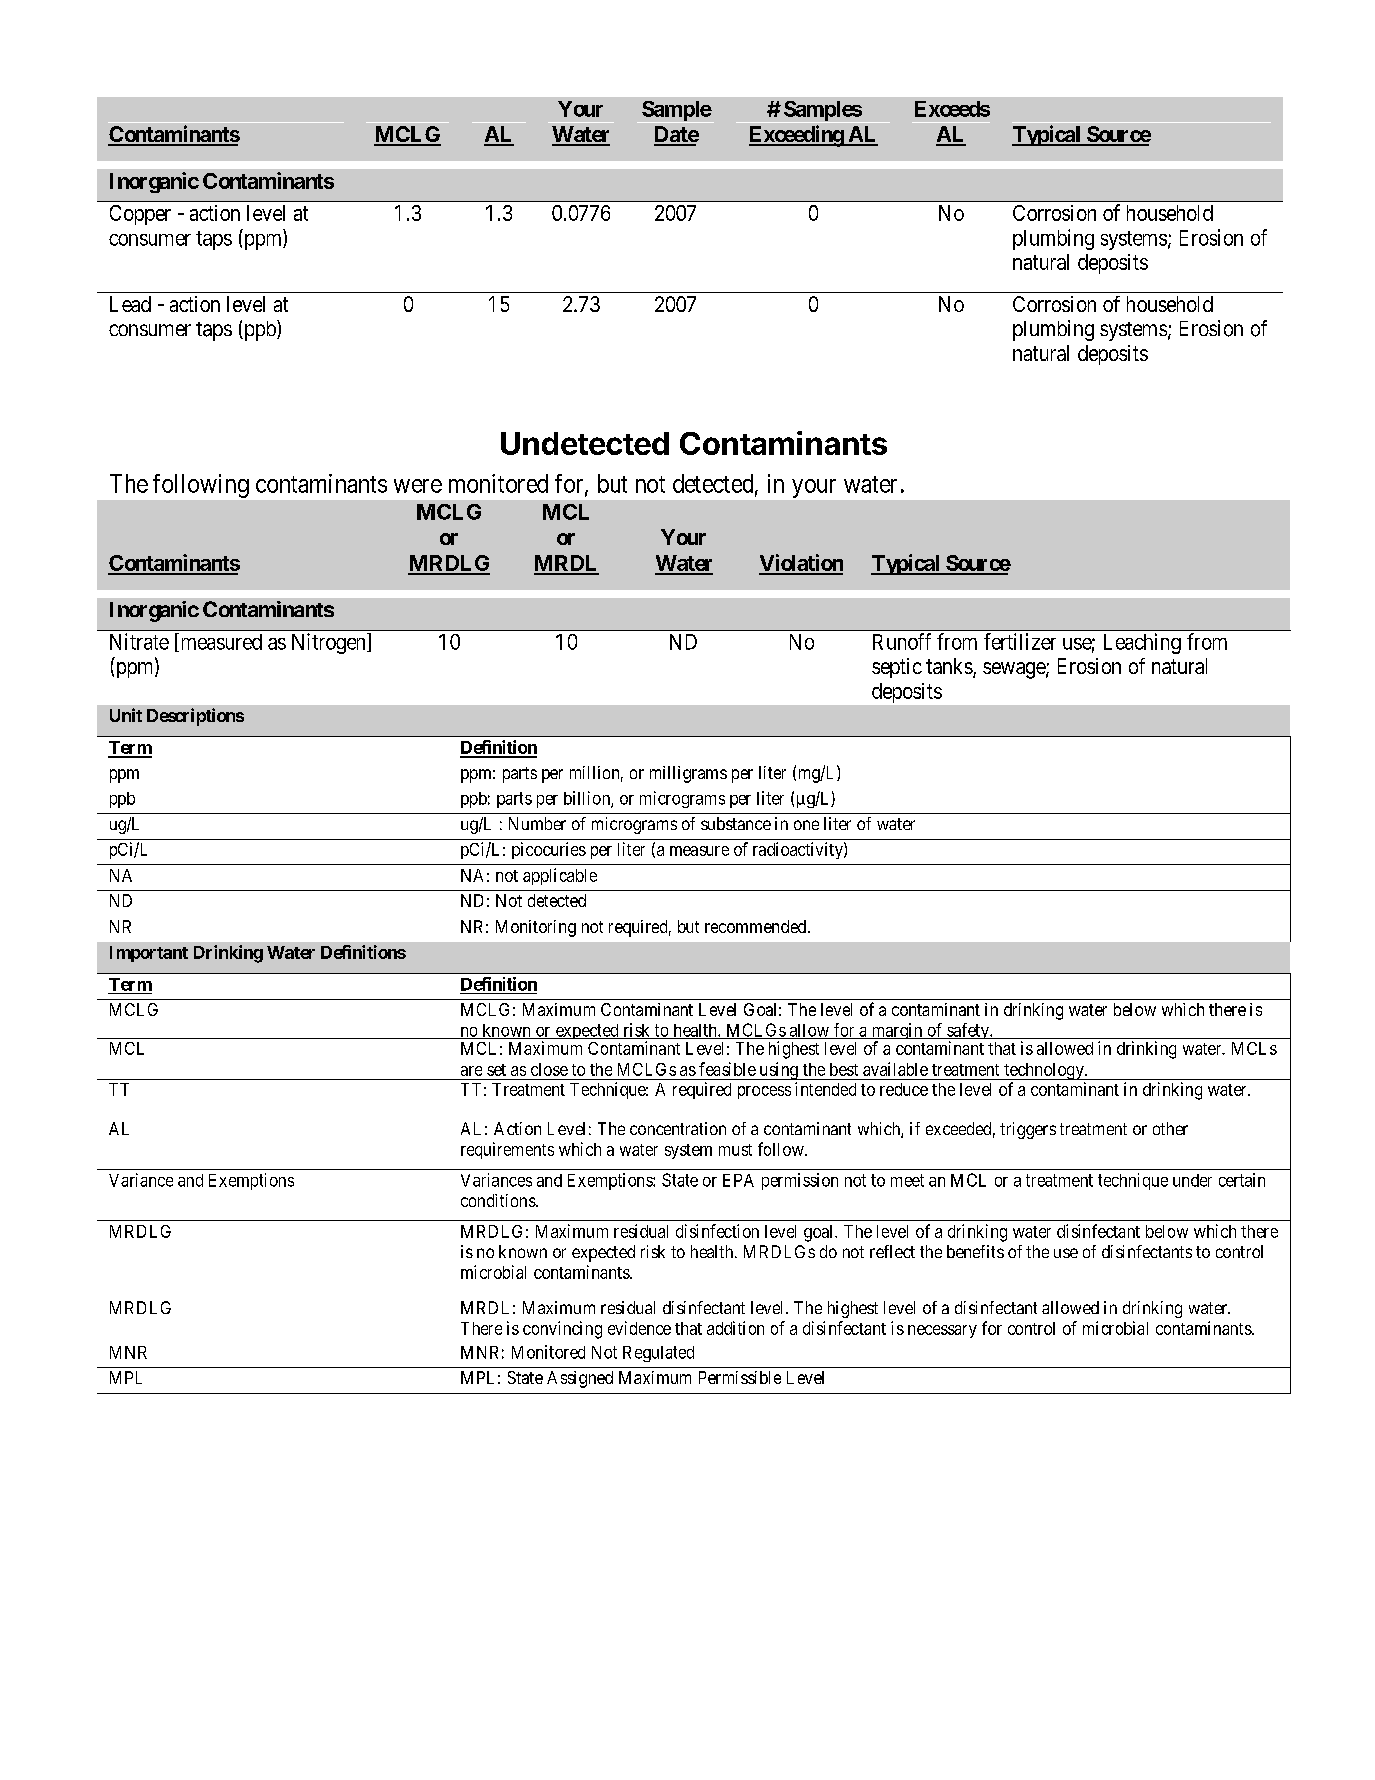 This screenshot has width=1375, height=1780. I want to click on Violation, so click(801, 564).
